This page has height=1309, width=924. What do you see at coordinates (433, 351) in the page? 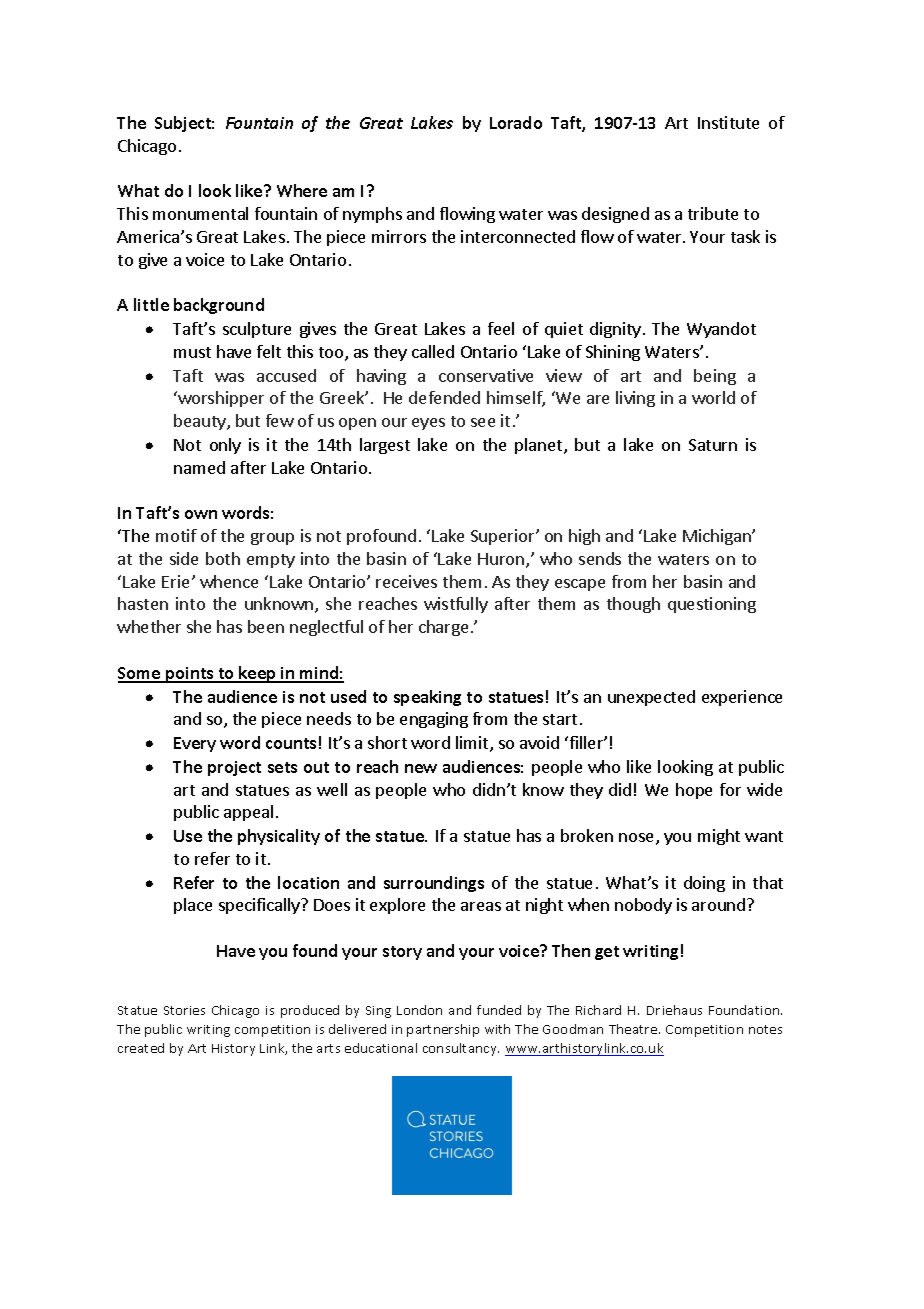
I see `called` at bounding box center [433, 351].
